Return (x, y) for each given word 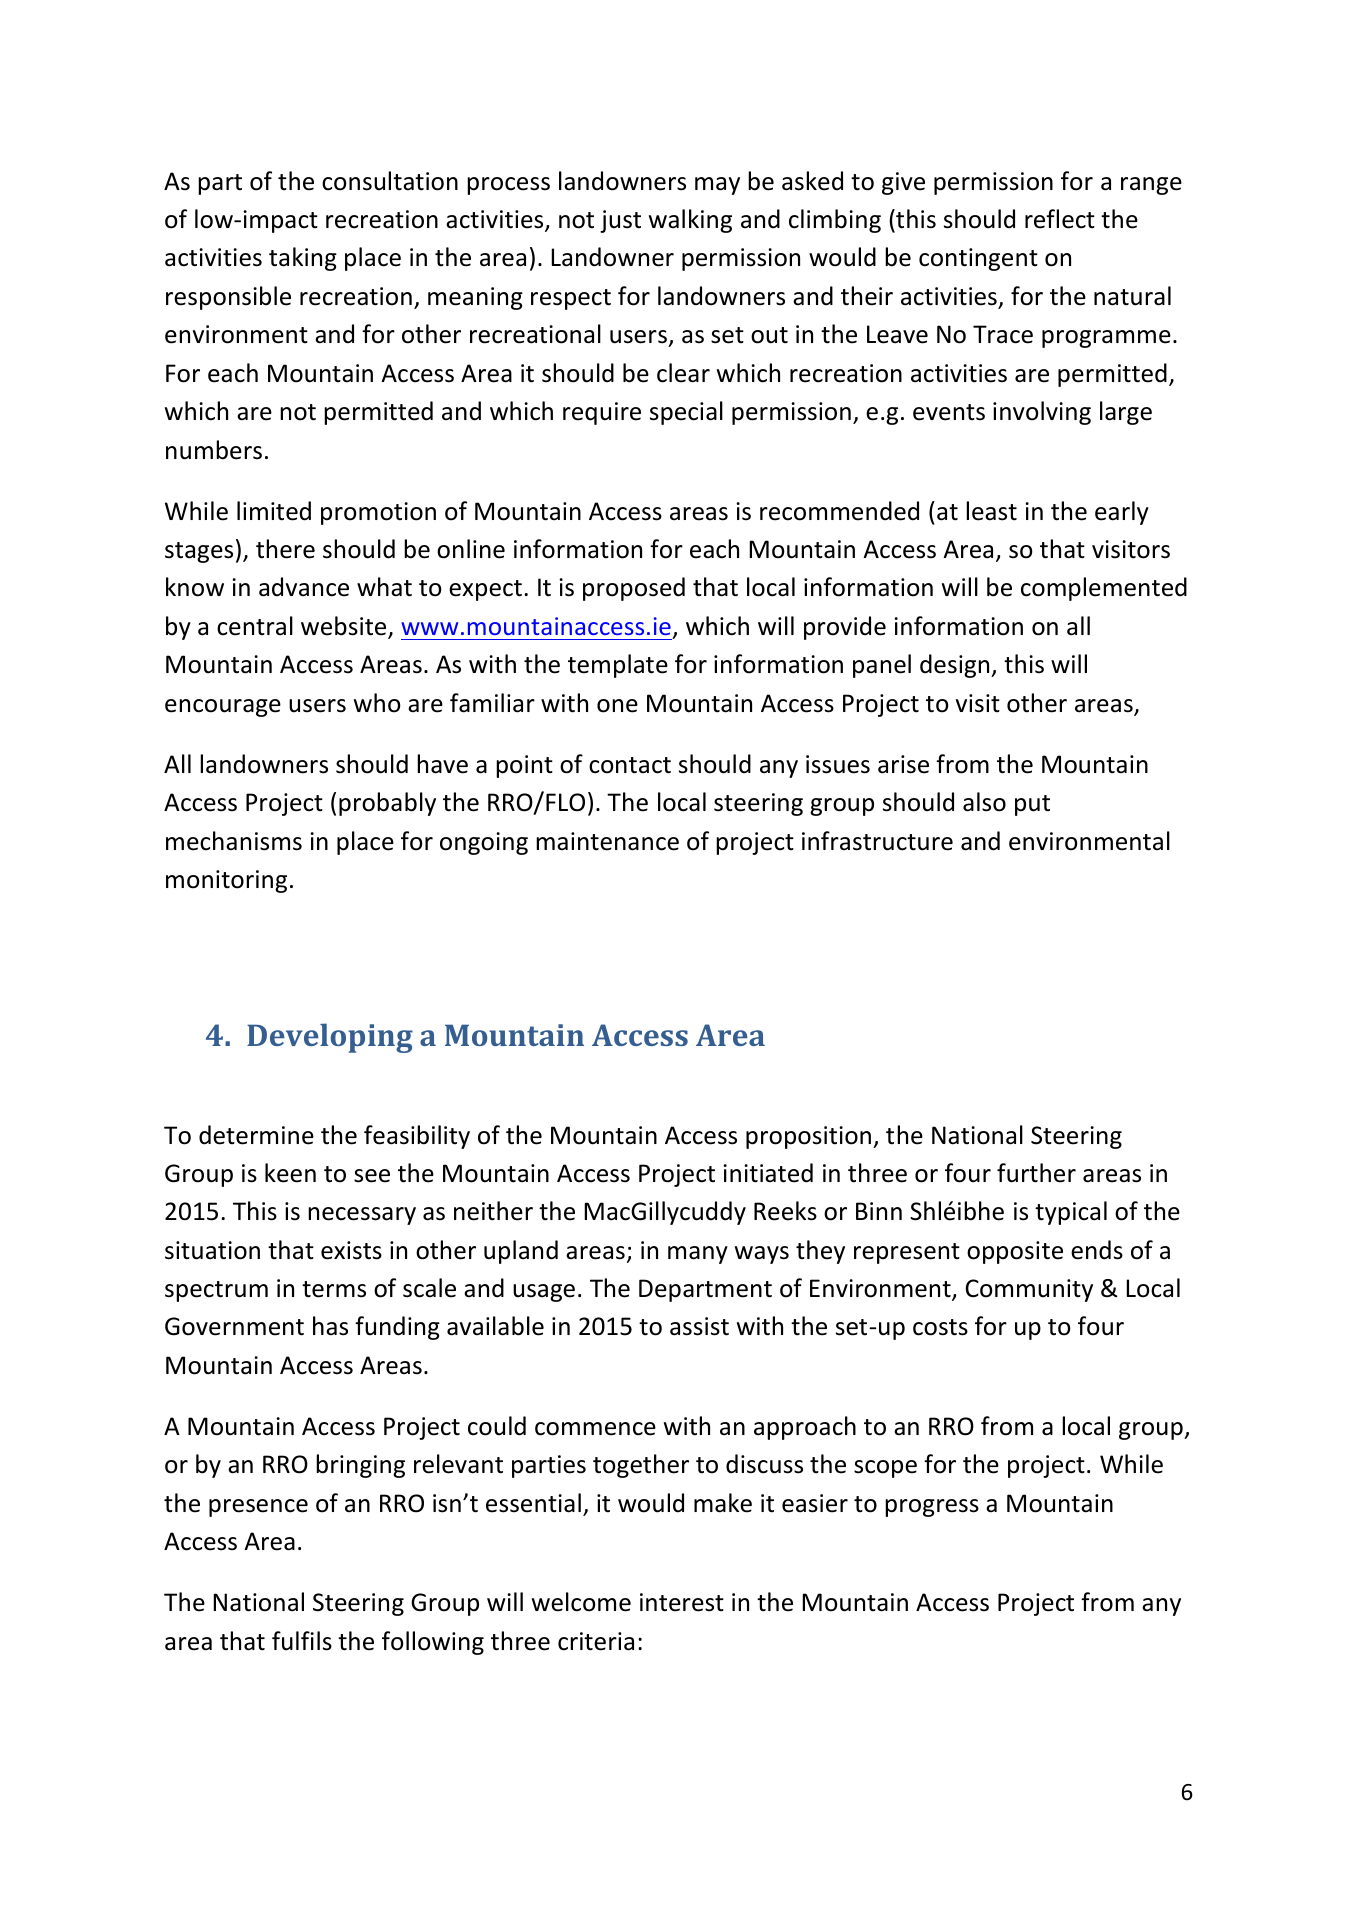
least (991, 511)
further (1036, 1173)
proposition (808, 1137)
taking (303, 259)
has (330, 1326)
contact (630, 765)
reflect (1060, 219)
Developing (330, 1038)
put (1032, 805)
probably (387, 804)
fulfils (302, 1641)
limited (274, 511)
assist (699, 1326)
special (686, 413)
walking (690, 221)
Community (1029, 1290)
